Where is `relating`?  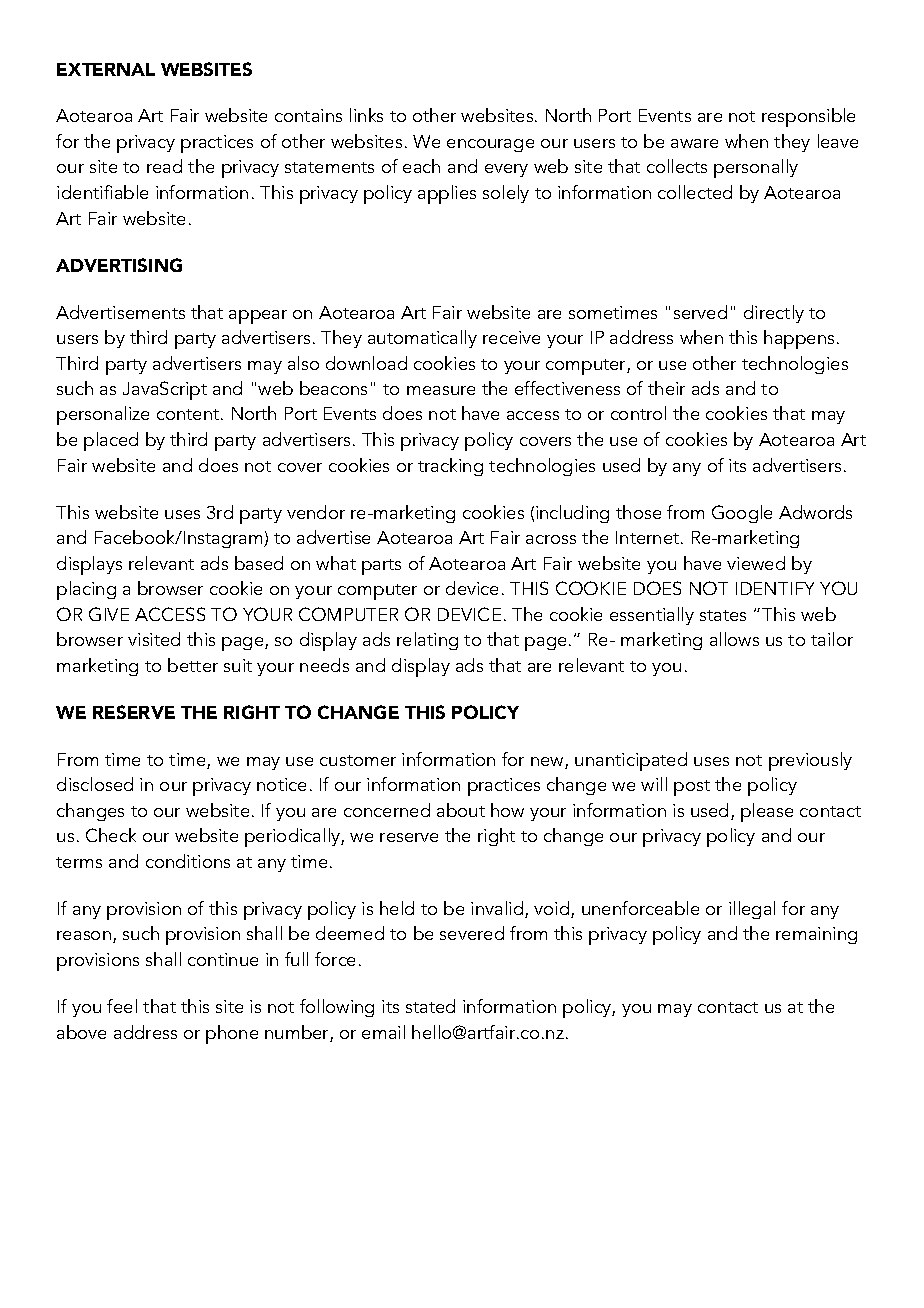 relating is located at coordinates (427, 641).
